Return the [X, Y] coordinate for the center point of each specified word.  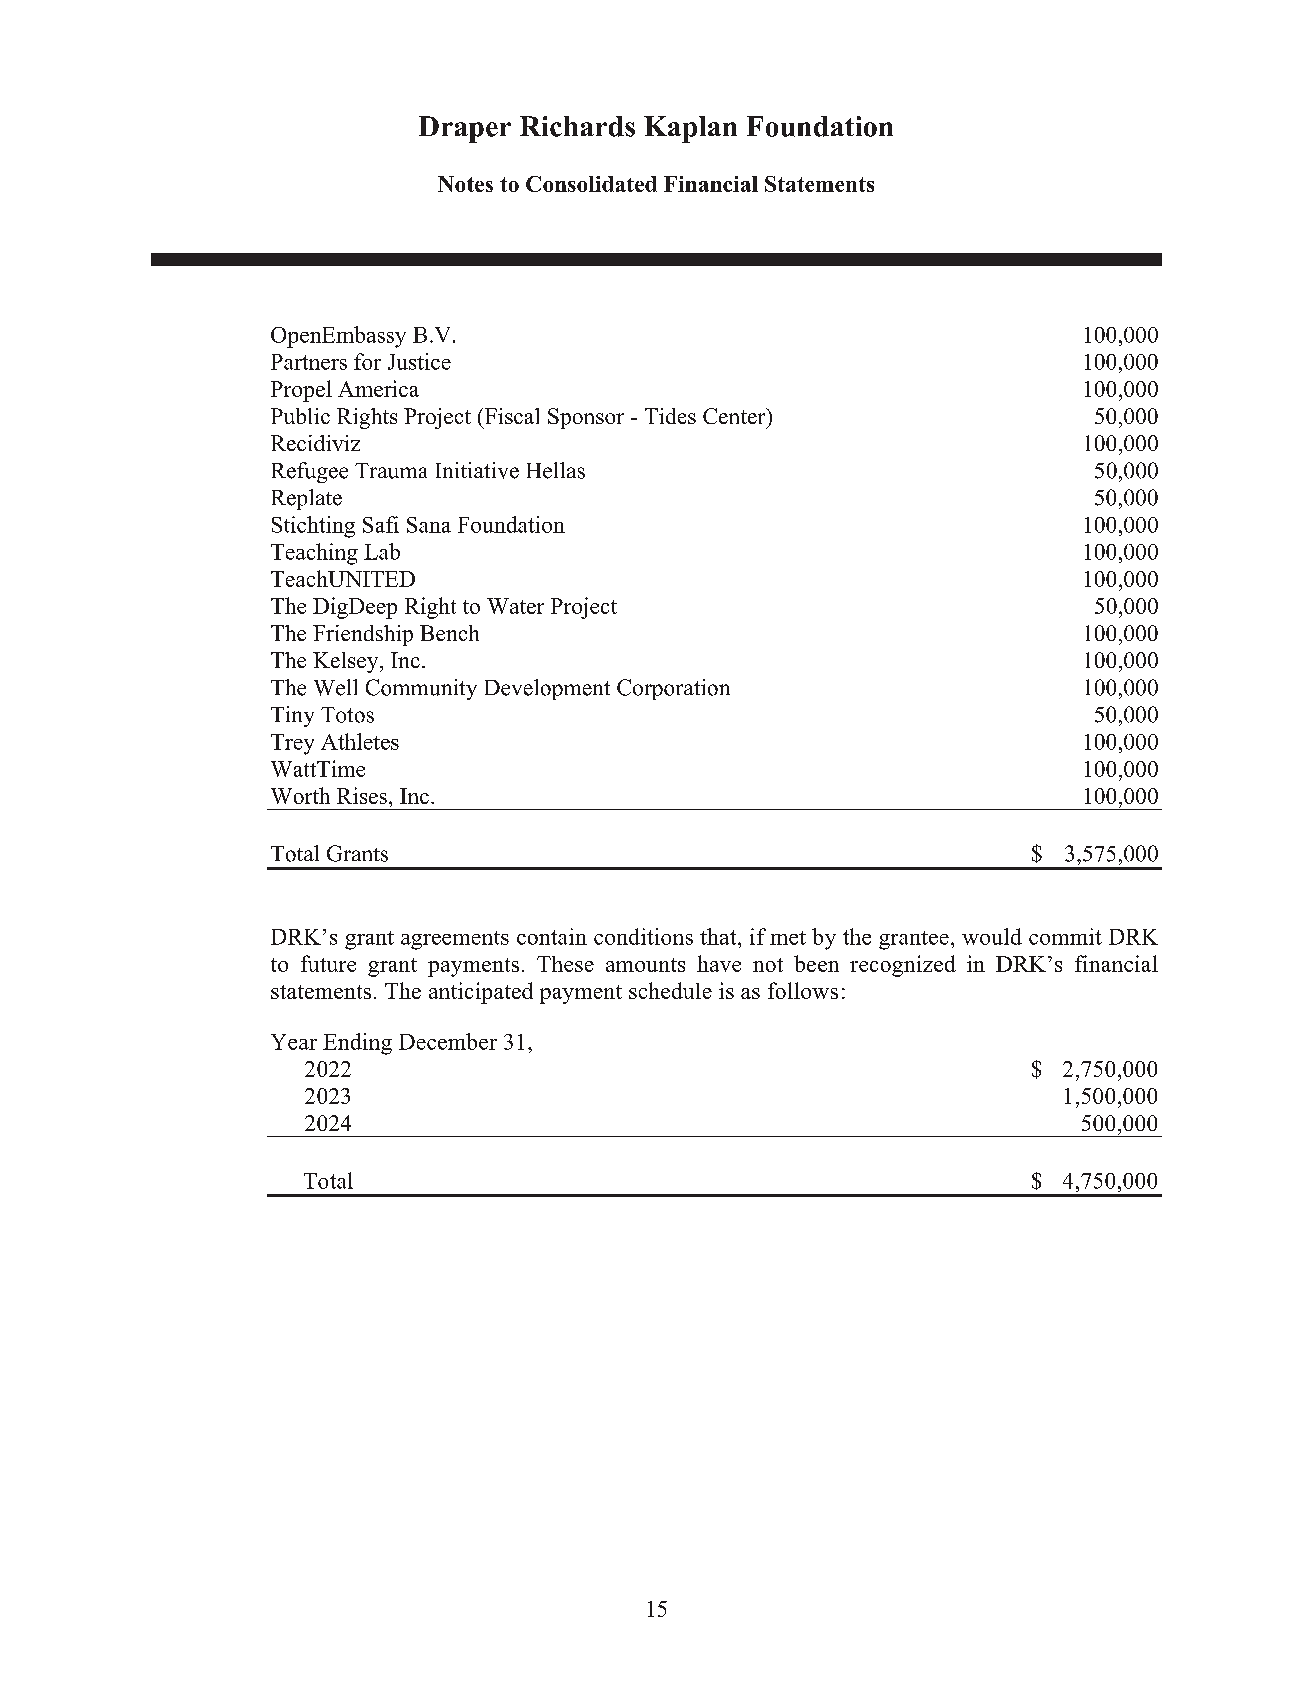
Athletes [360, 741]
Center [735, 416]
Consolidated [591, 184]
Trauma [391, 471]
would [992, 936]
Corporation [673, 689]
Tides [670, 416]
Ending [357, 1044]
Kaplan [690, 129]
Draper [465, 129]
